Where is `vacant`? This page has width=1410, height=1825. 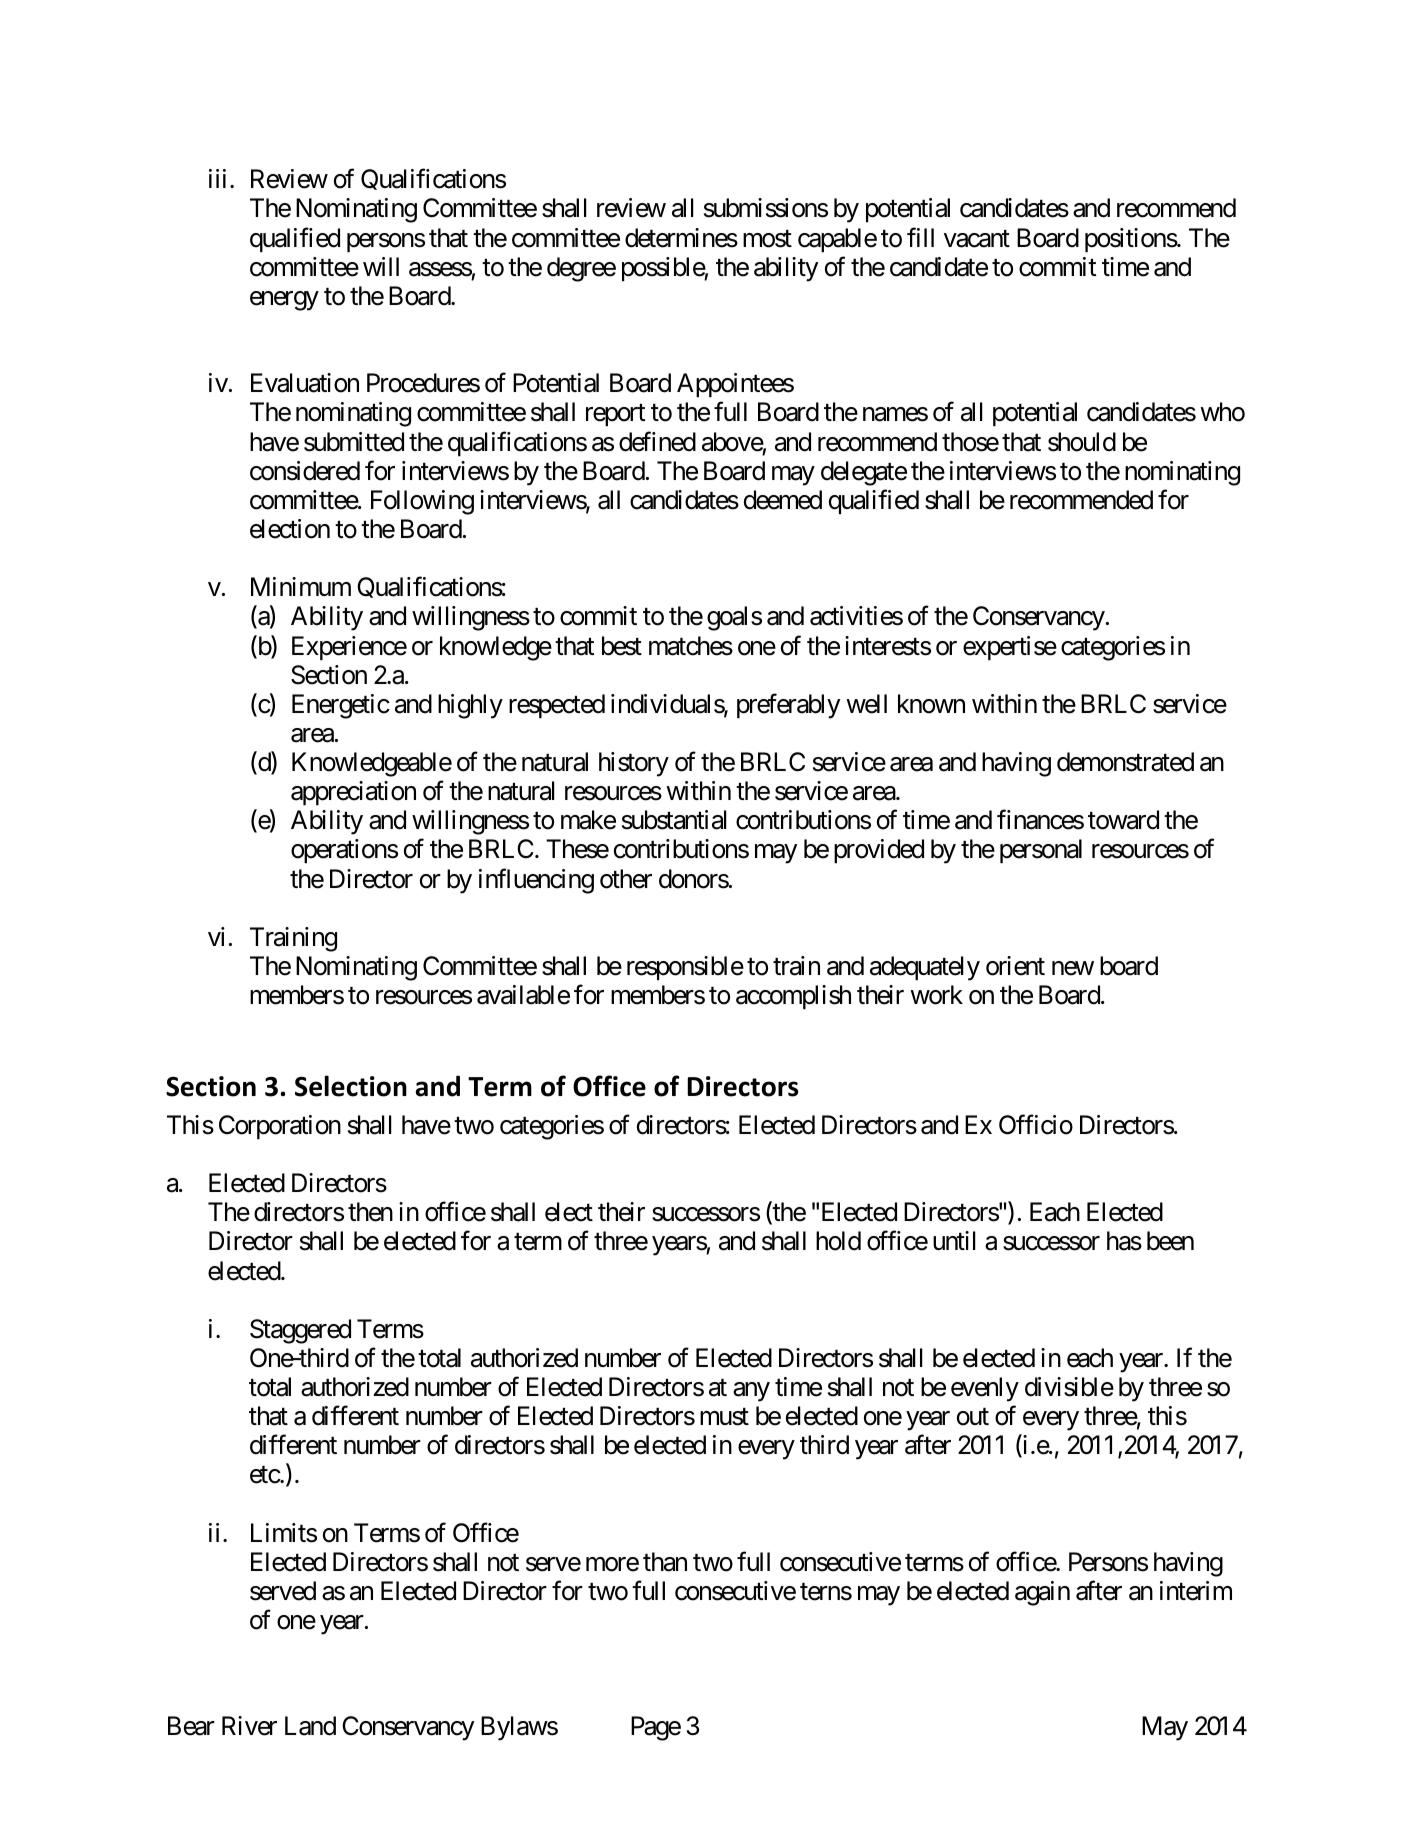
vacant is located at coordinates (977, 239).
